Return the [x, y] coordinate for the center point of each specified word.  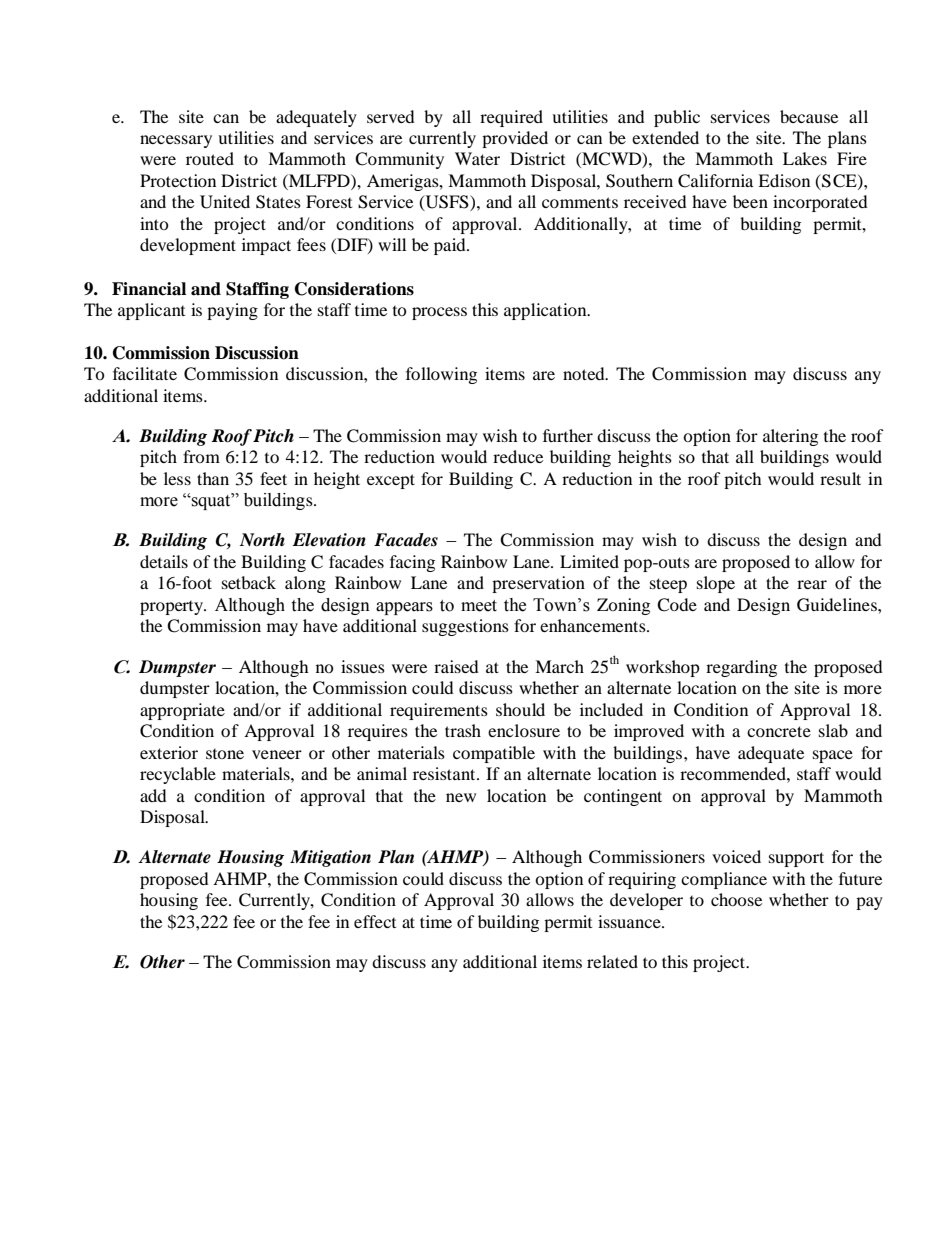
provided [515, 139]
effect [375, 921]
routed [210, 158]
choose [736, 899]
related [612, 961]
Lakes [805, 158]
